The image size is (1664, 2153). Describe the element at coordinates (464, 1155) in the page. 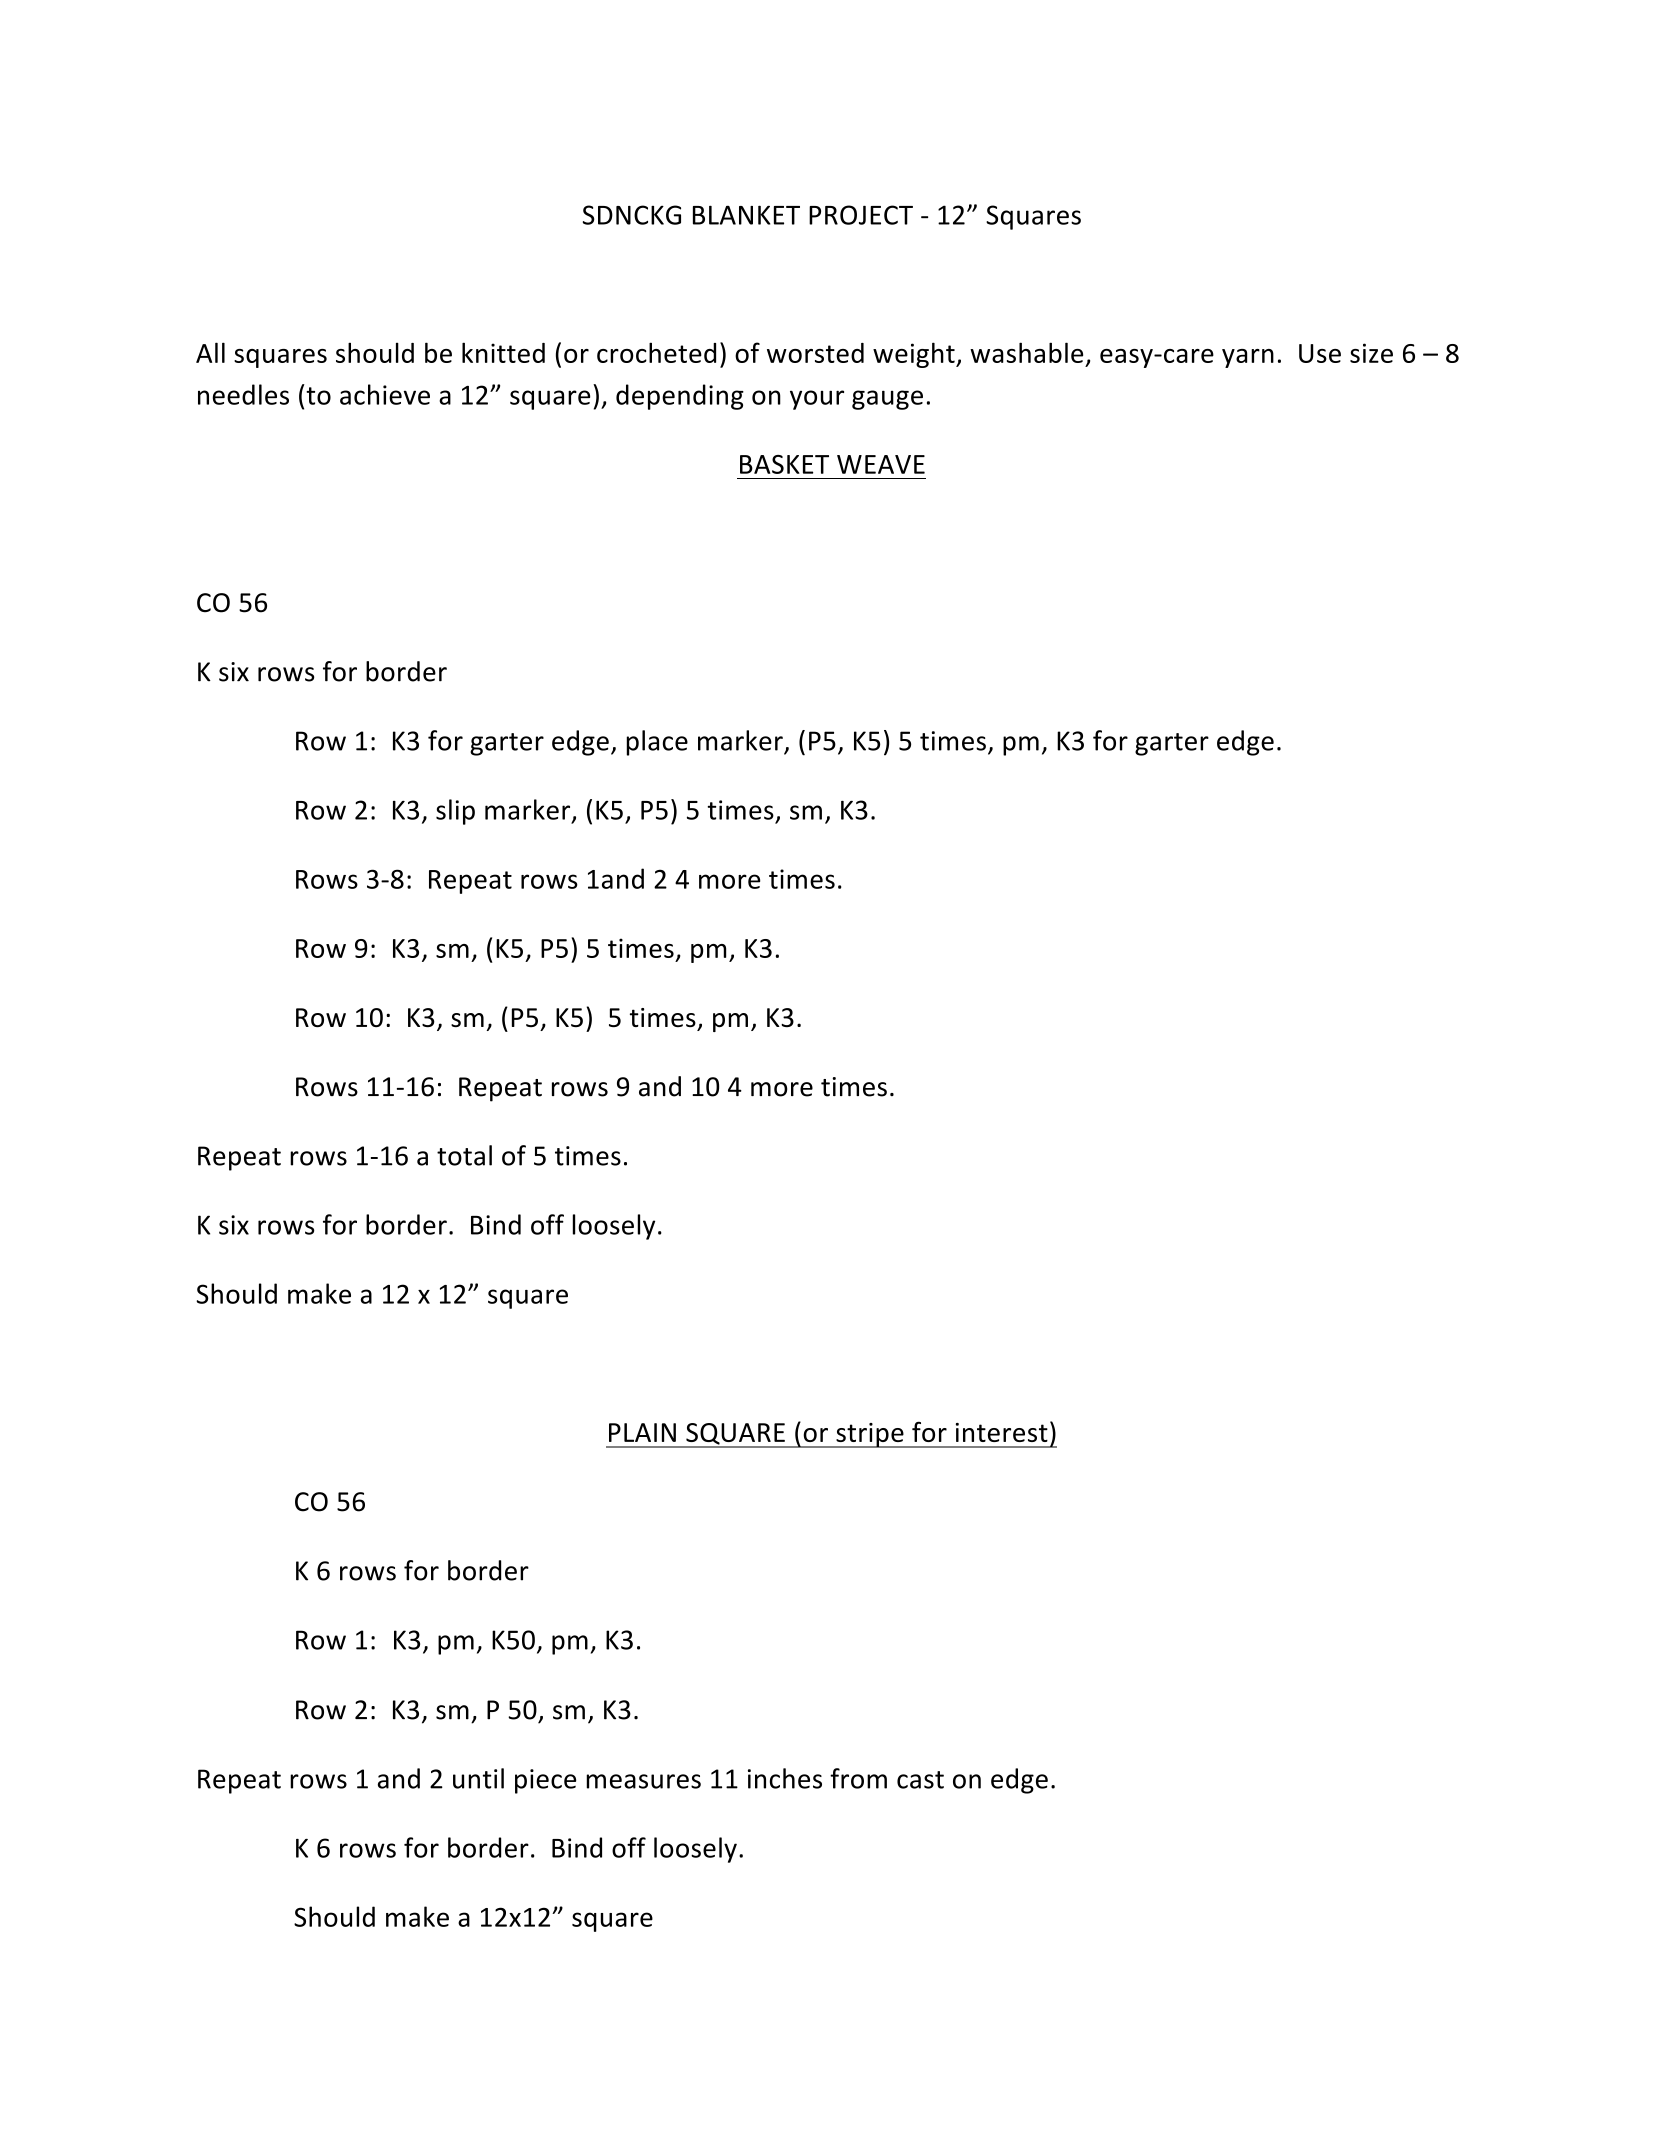

I see `total` at that location.
